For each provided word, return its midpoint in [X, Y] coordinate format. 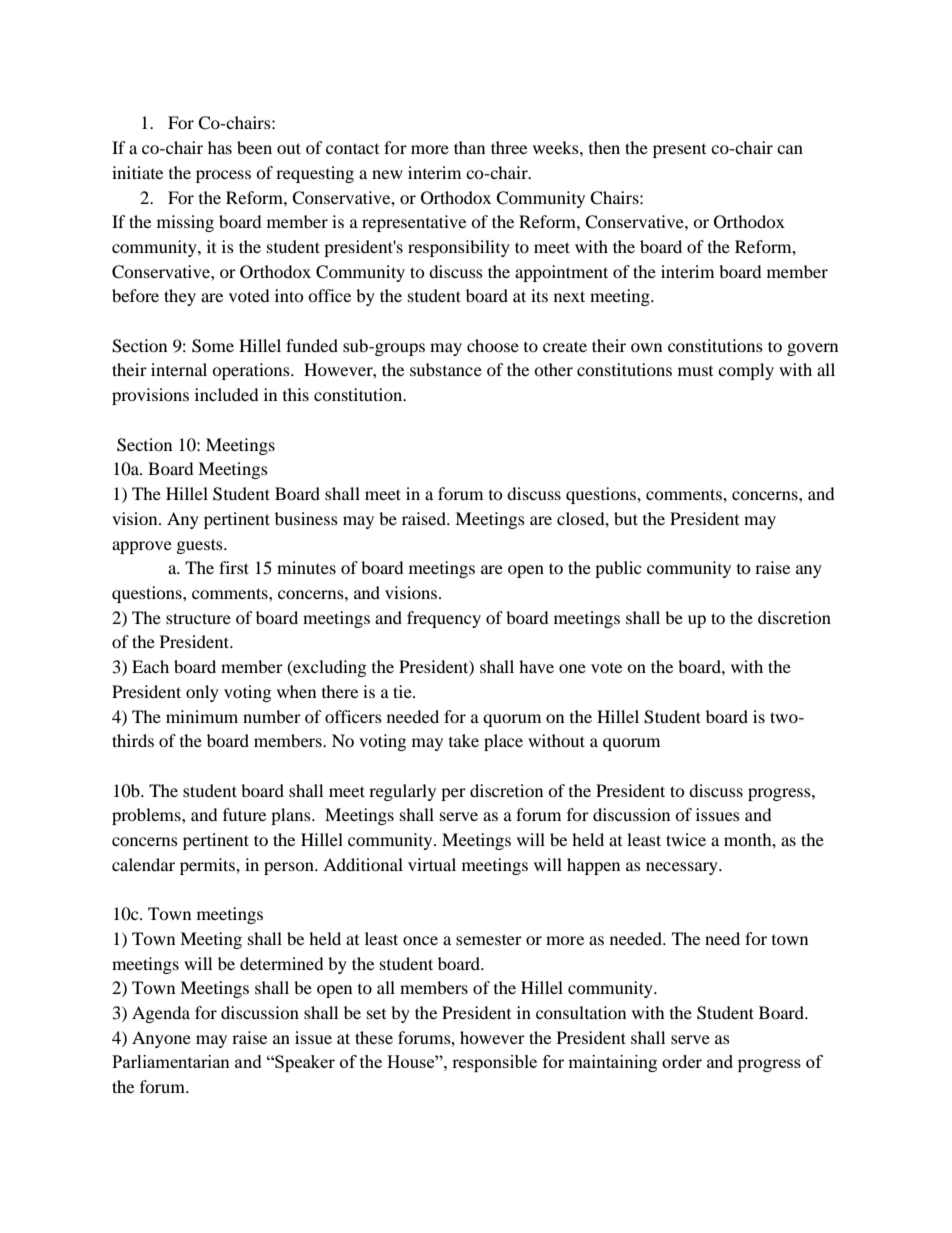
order [682, 1061]
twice [686, 839]
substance [446, 369]
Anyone [161, 1039]
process [223, 176]
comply [746, 371]
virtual [432, 864]
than [469, 147]
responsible [494, 1063]
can [790, 149]
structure [198, 618]
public [618, 569]
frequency [444, 619]
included [227, 394]
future [244, 814]
